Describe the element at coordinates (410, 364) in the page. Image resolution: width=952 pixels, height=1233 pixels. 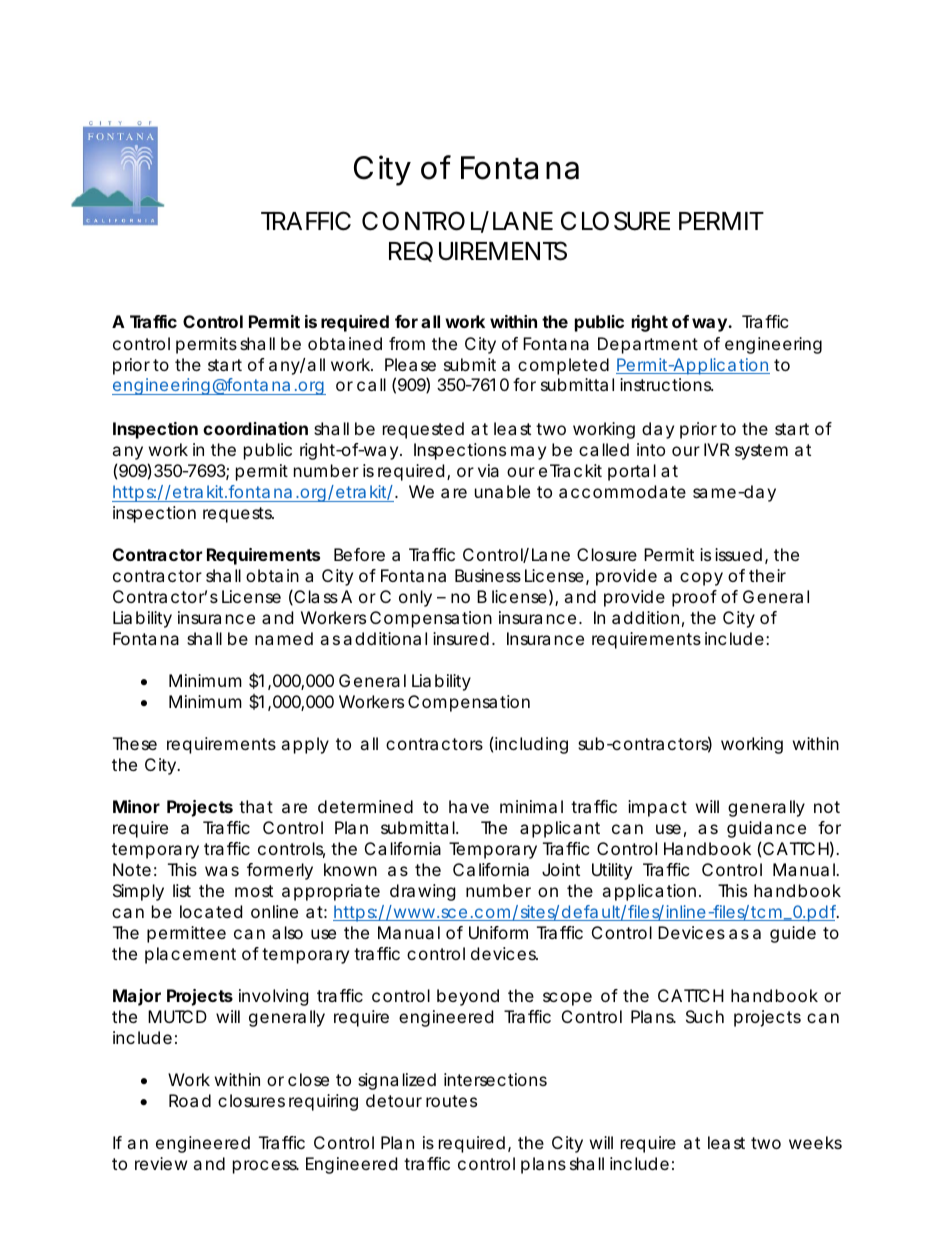
I see `Please` at that location.
